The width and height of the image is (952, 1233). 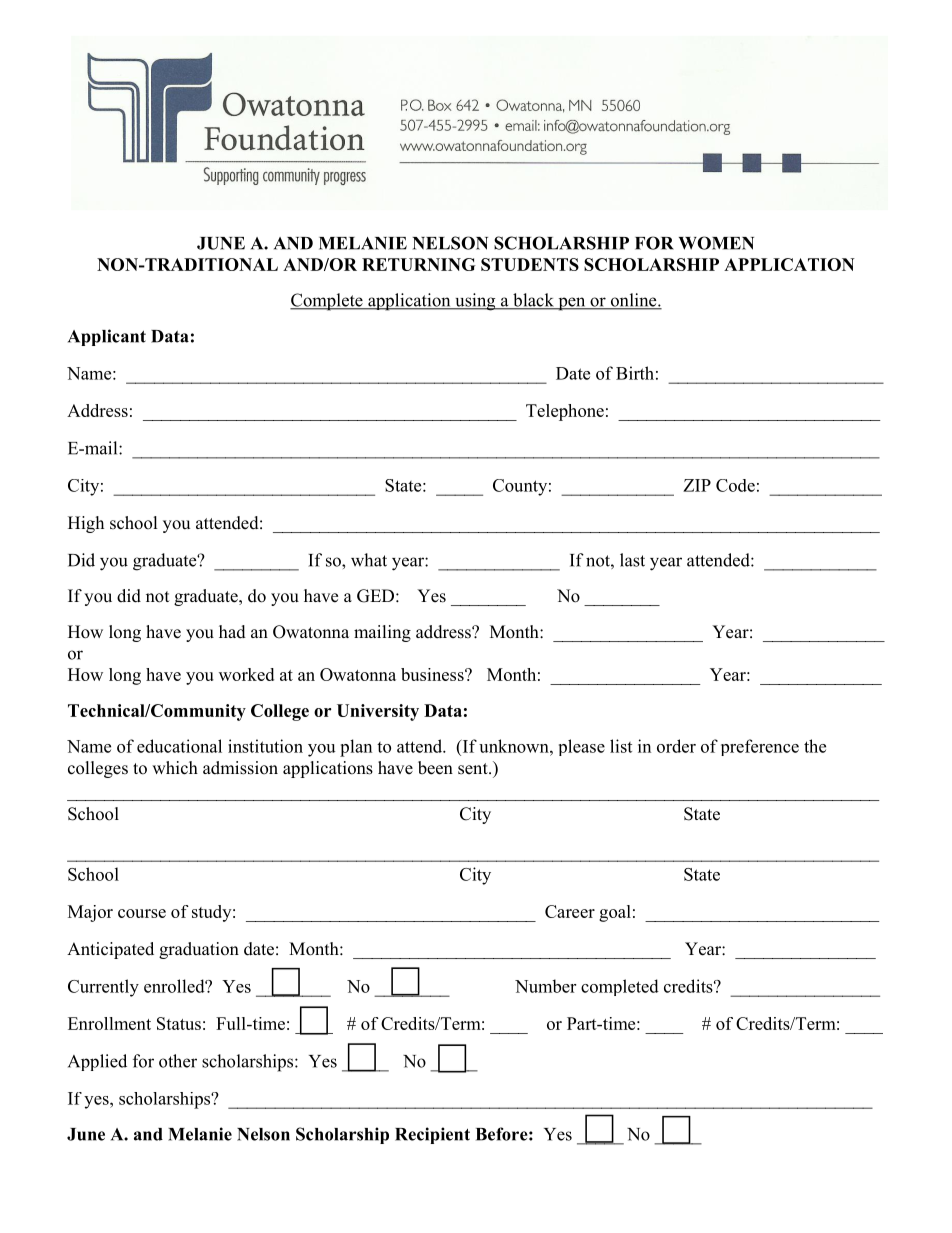 I want to click on what, so click(x=369, y=560).
